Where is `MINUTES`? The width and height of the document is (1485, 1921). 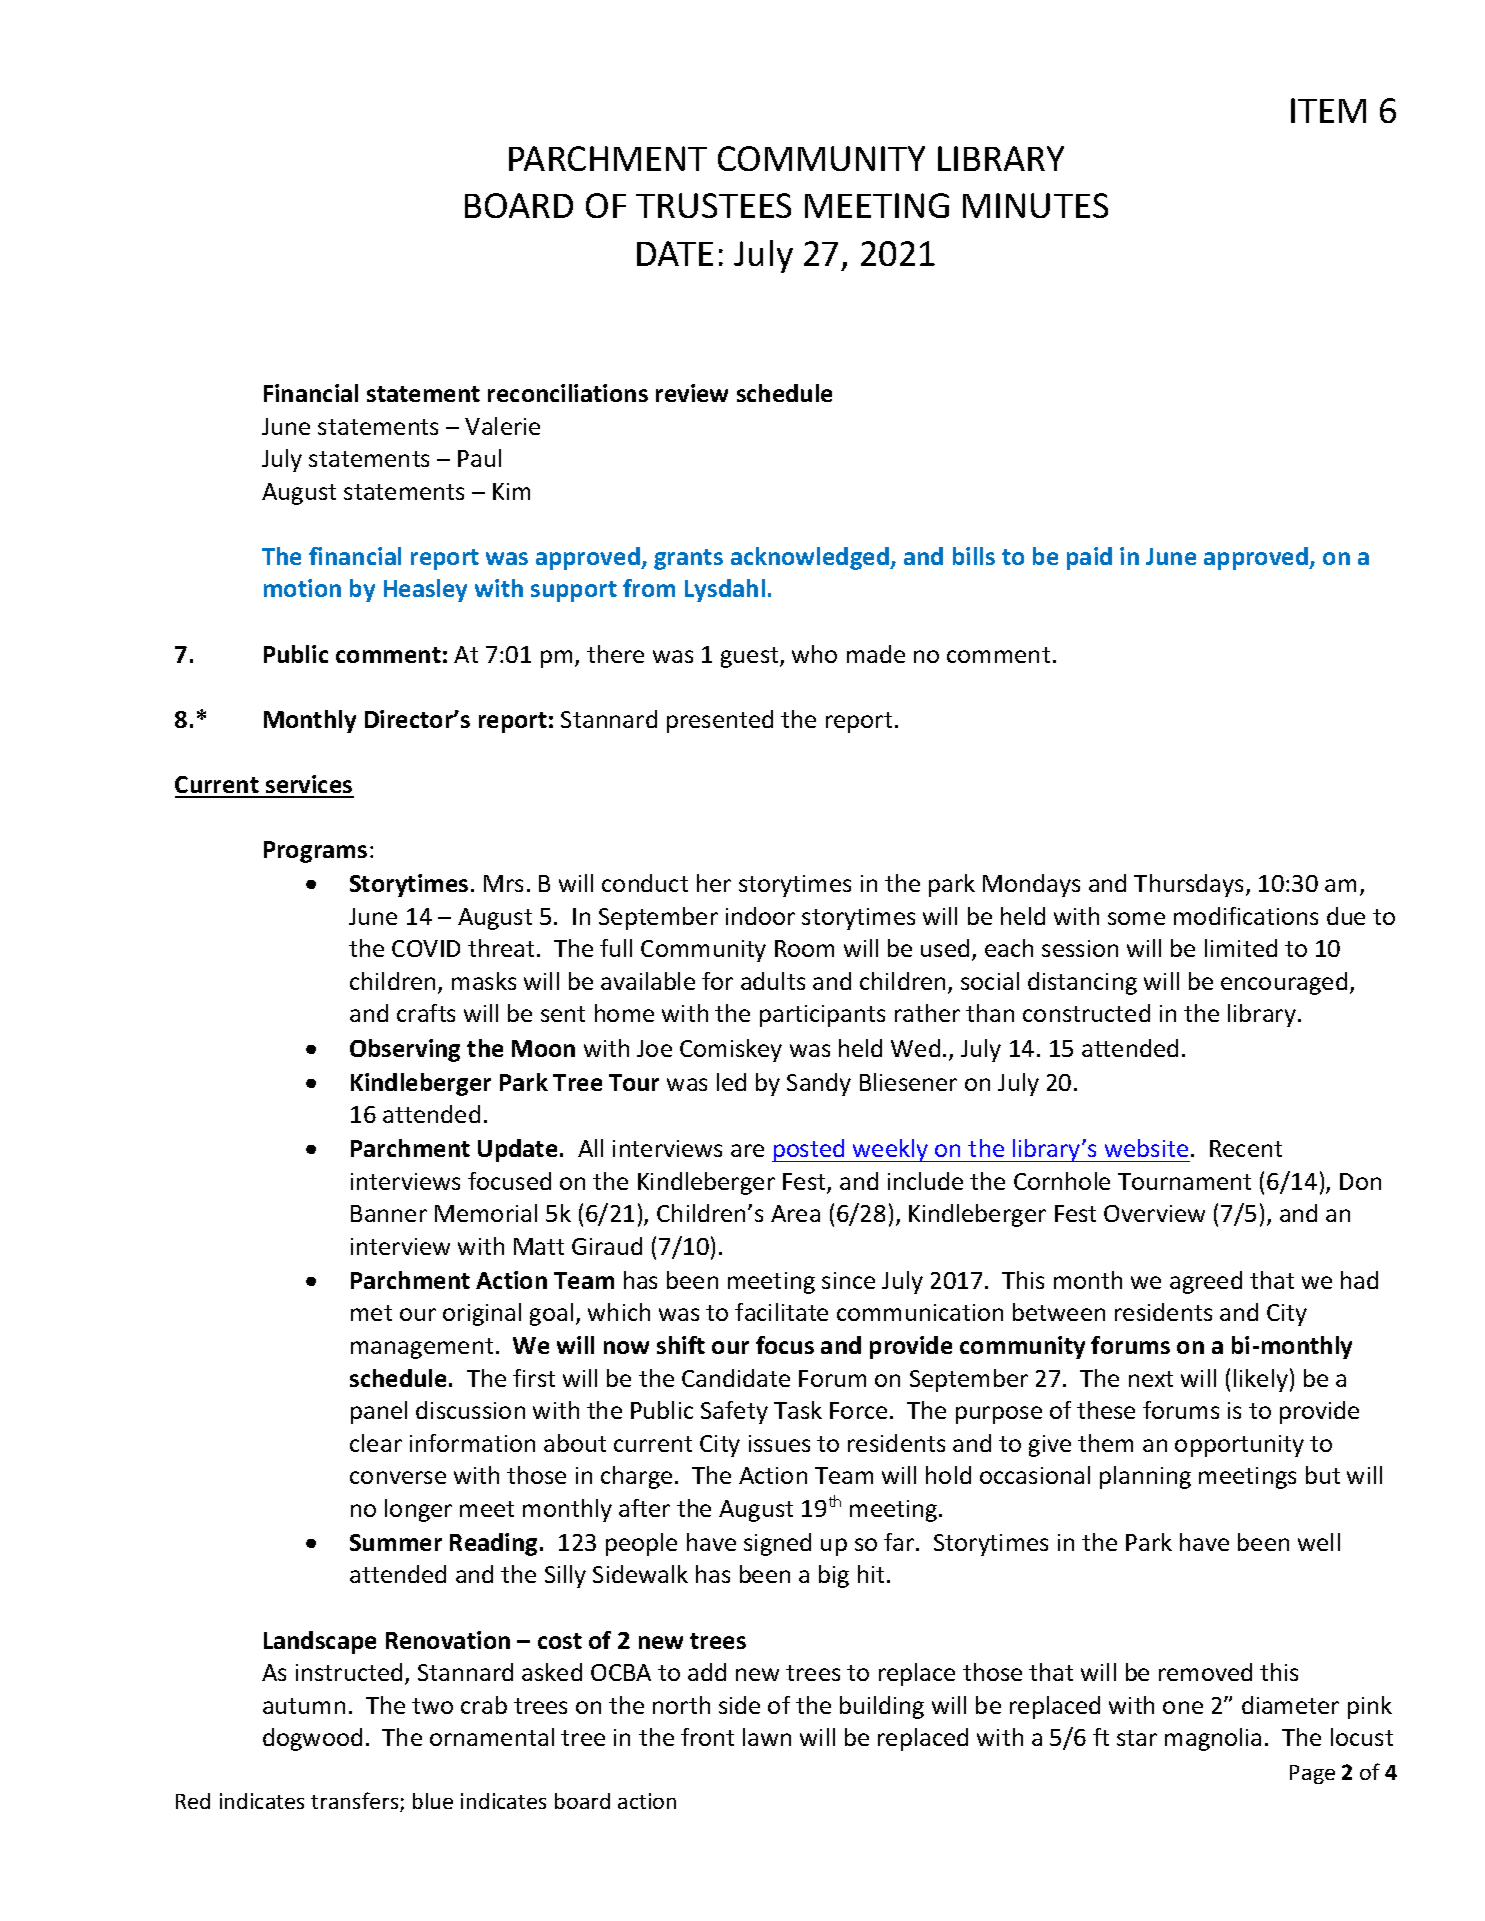
MINUTES is located at coordinates (1035, 205).
